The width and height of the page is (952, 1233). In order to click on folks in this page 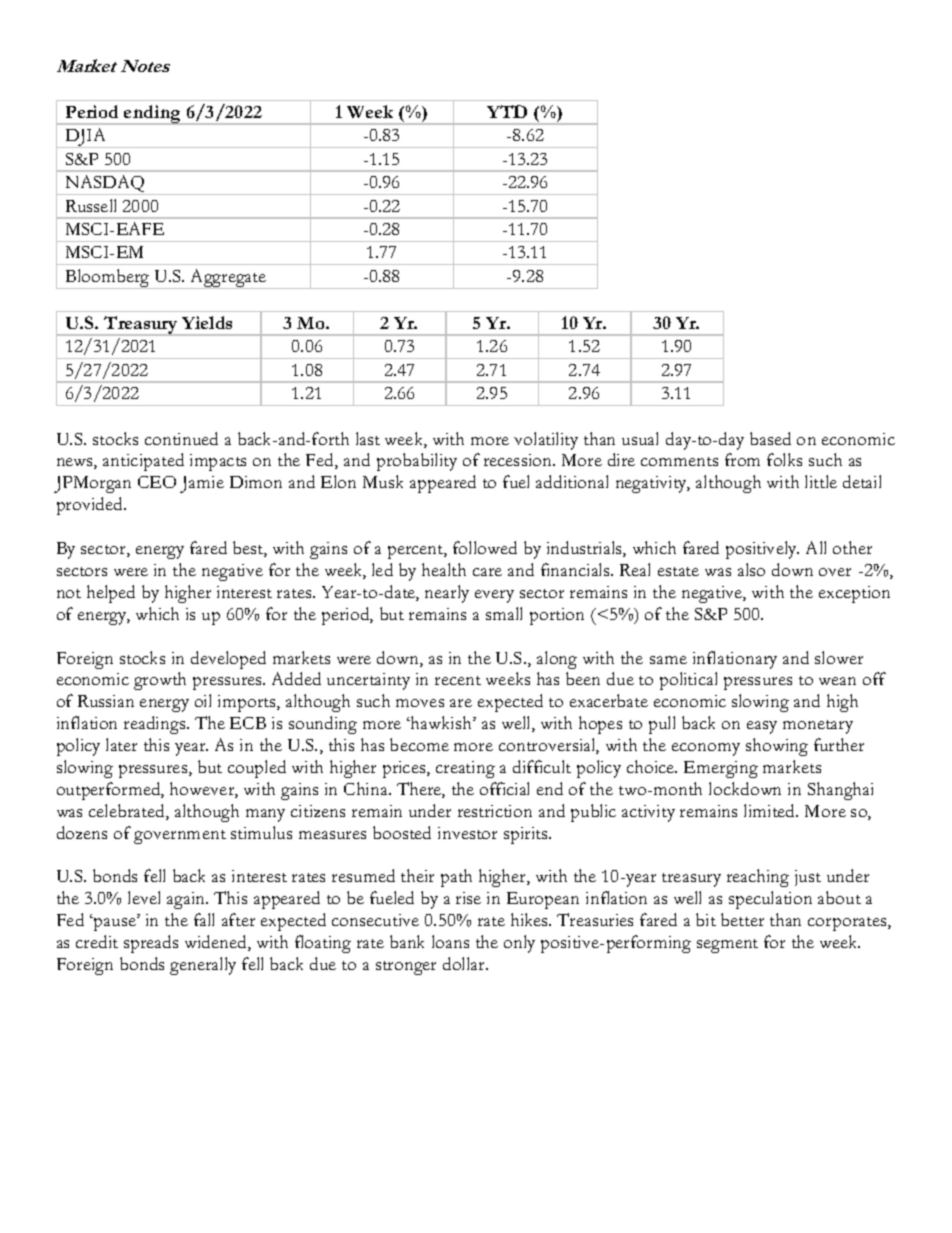, I will do `click(784, 459)`.
